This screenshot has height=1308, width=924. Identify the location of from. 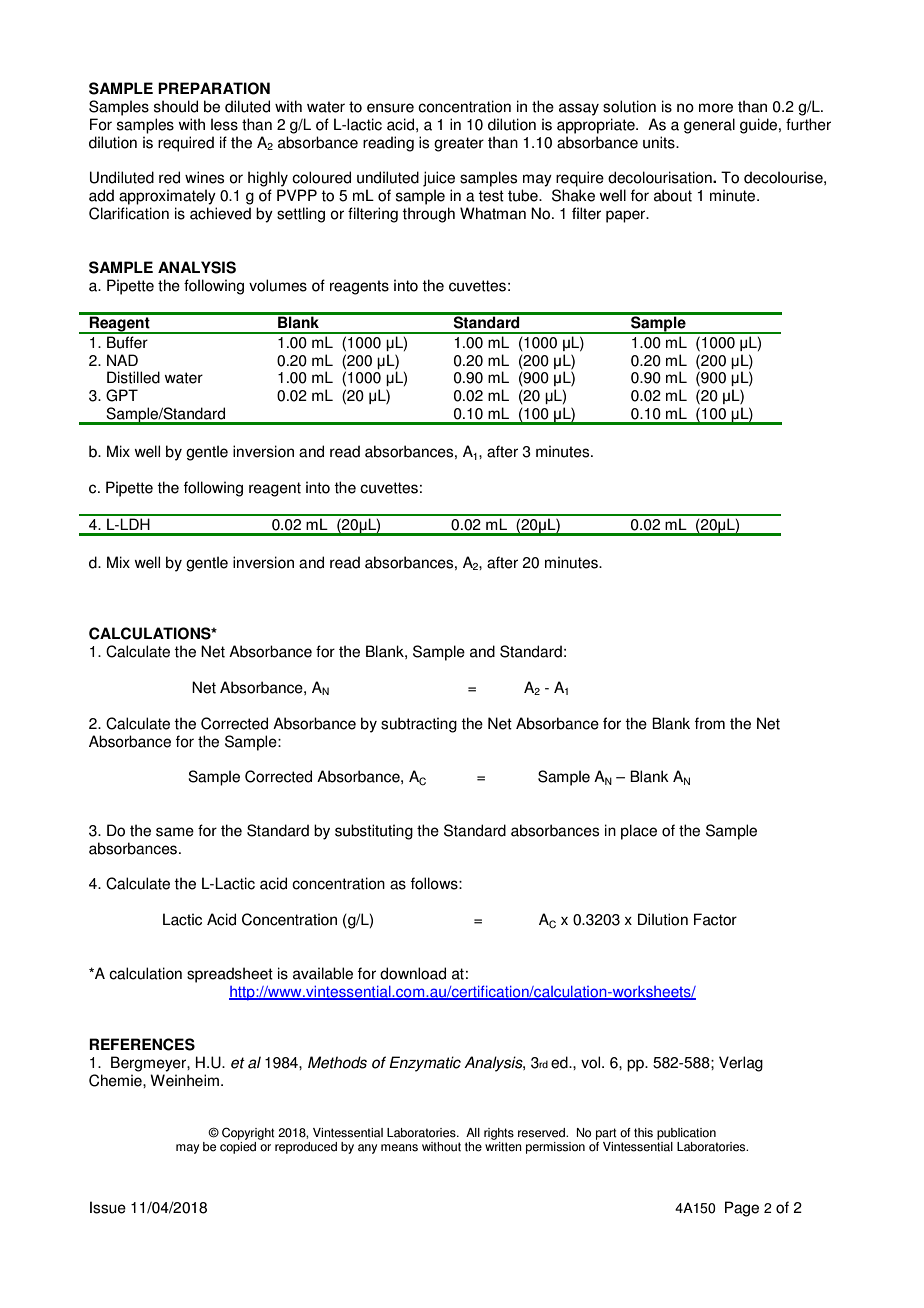
(710, 723).
